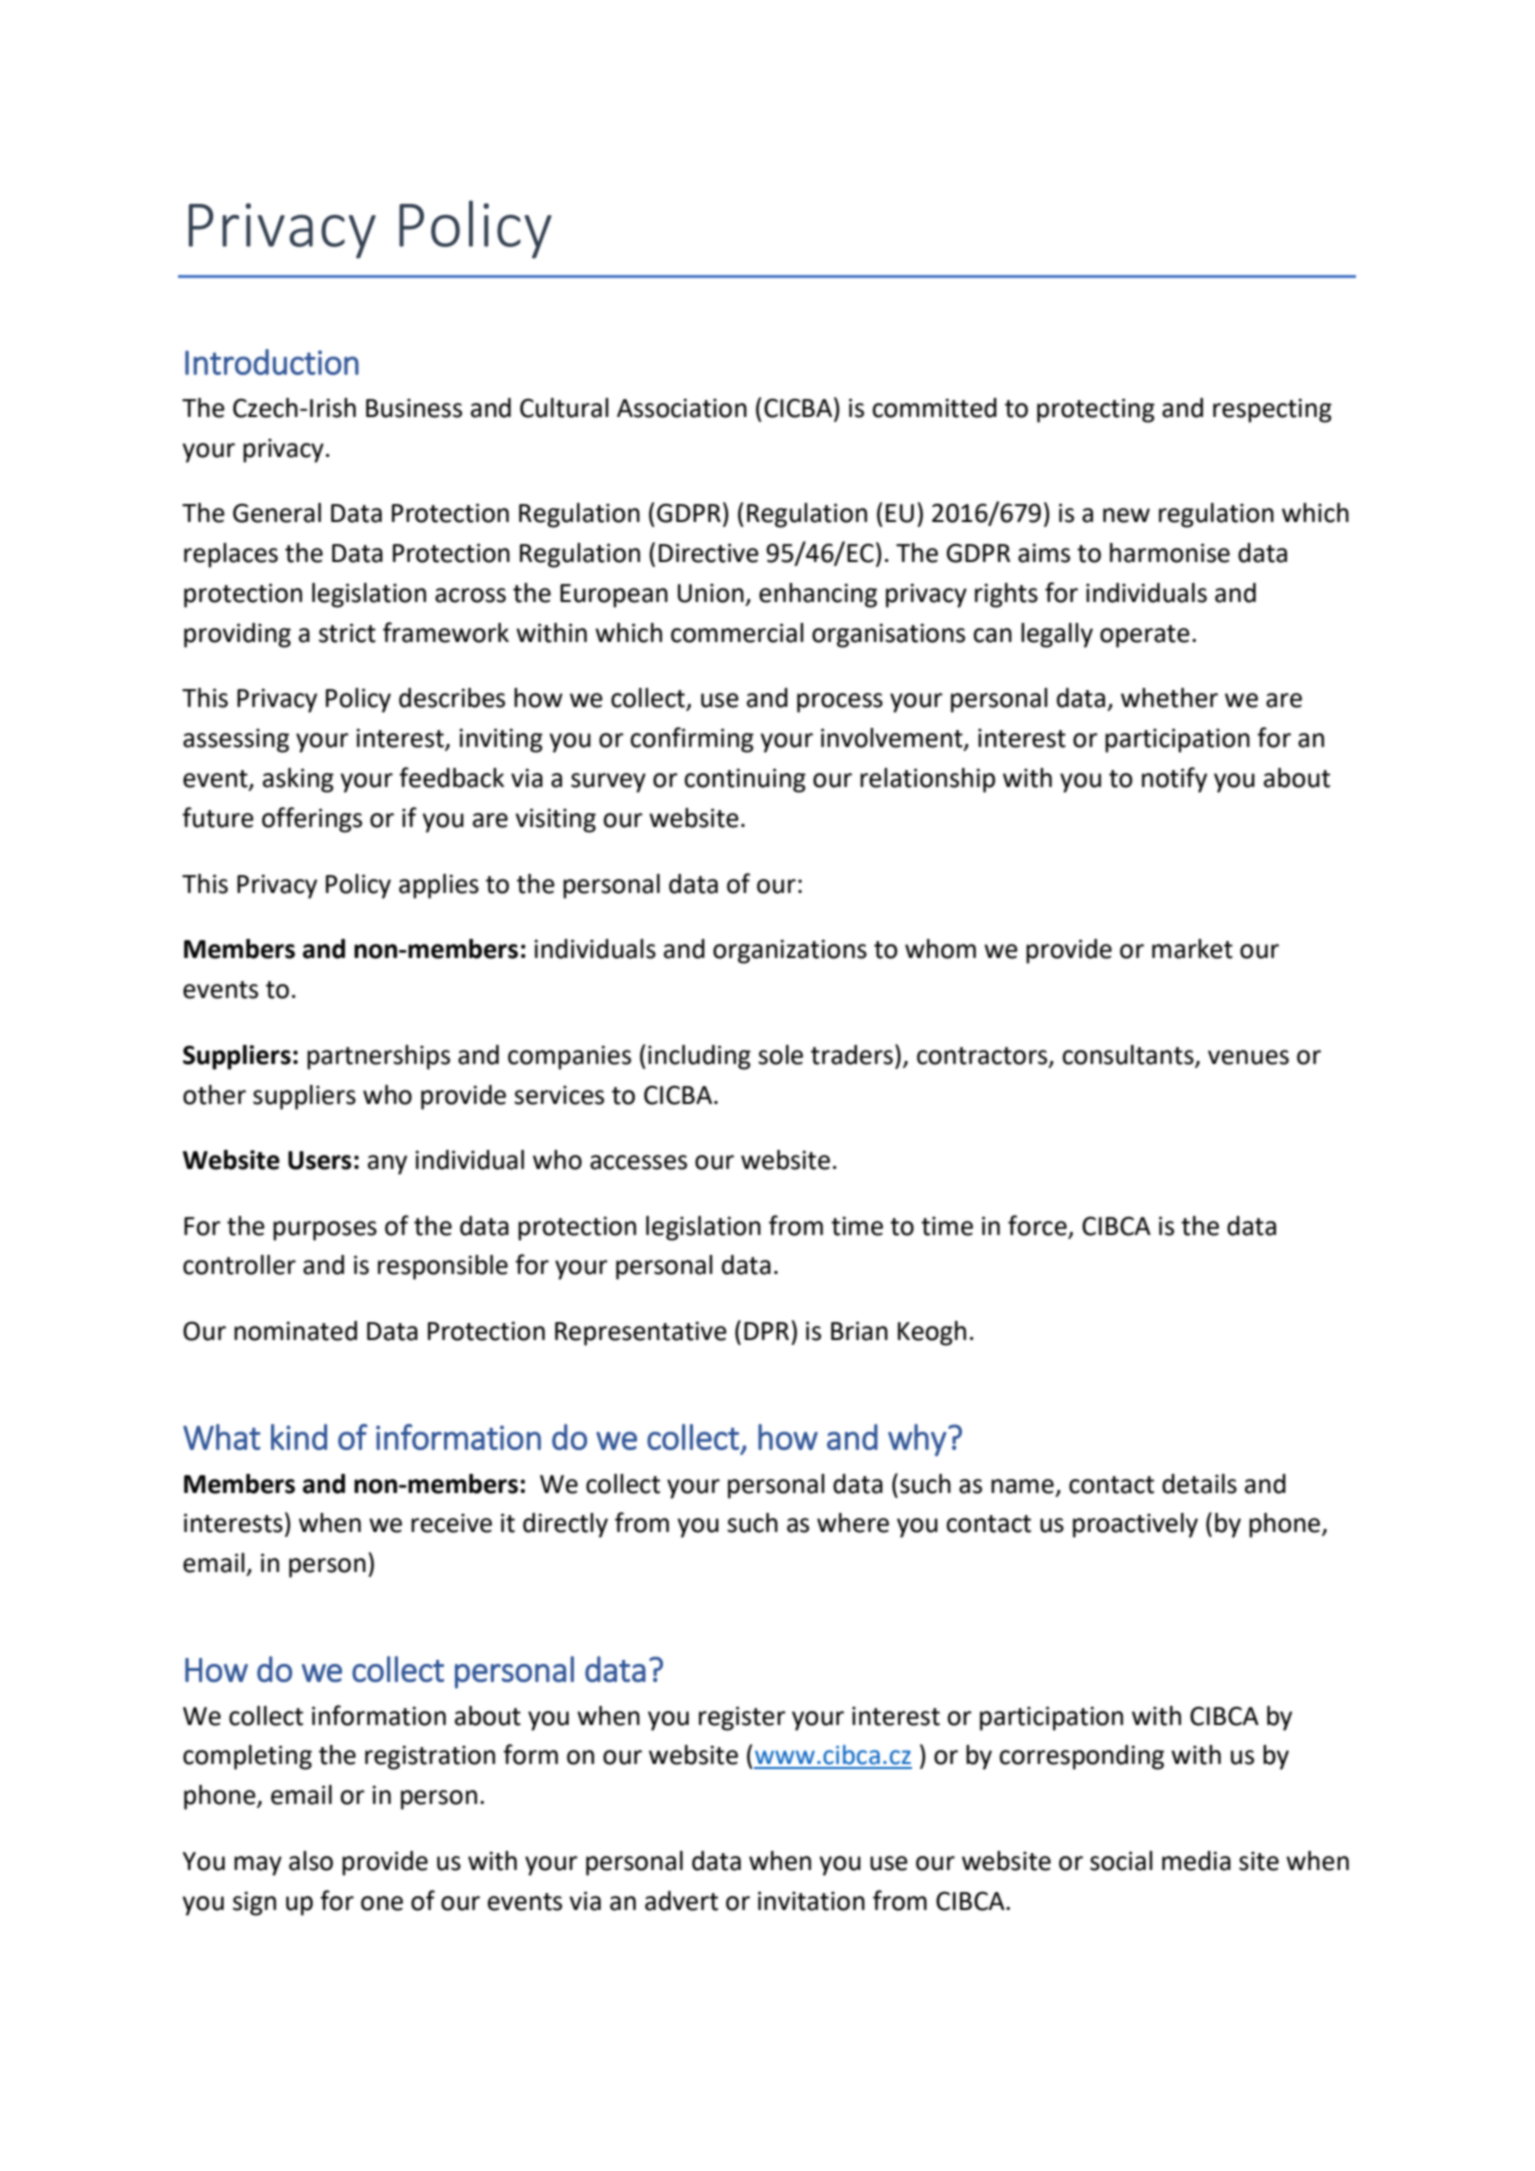  Describe the element at coordinates (311, 1861) in the screenshot. I see `also` at that location.
